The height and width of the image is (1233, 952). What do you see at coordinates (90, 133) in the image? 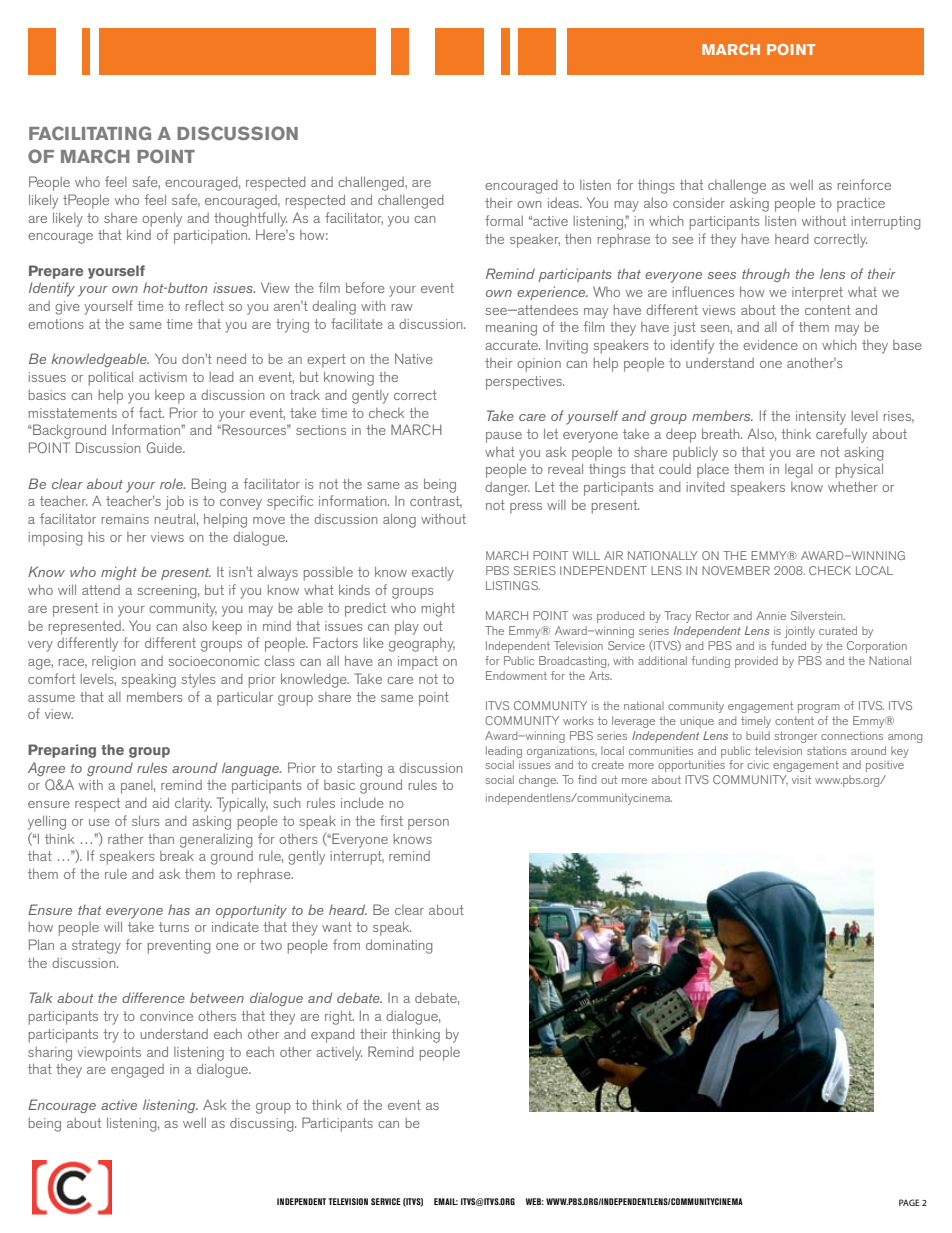
I see `FACILITATING` at bounding box center [90, 133].
